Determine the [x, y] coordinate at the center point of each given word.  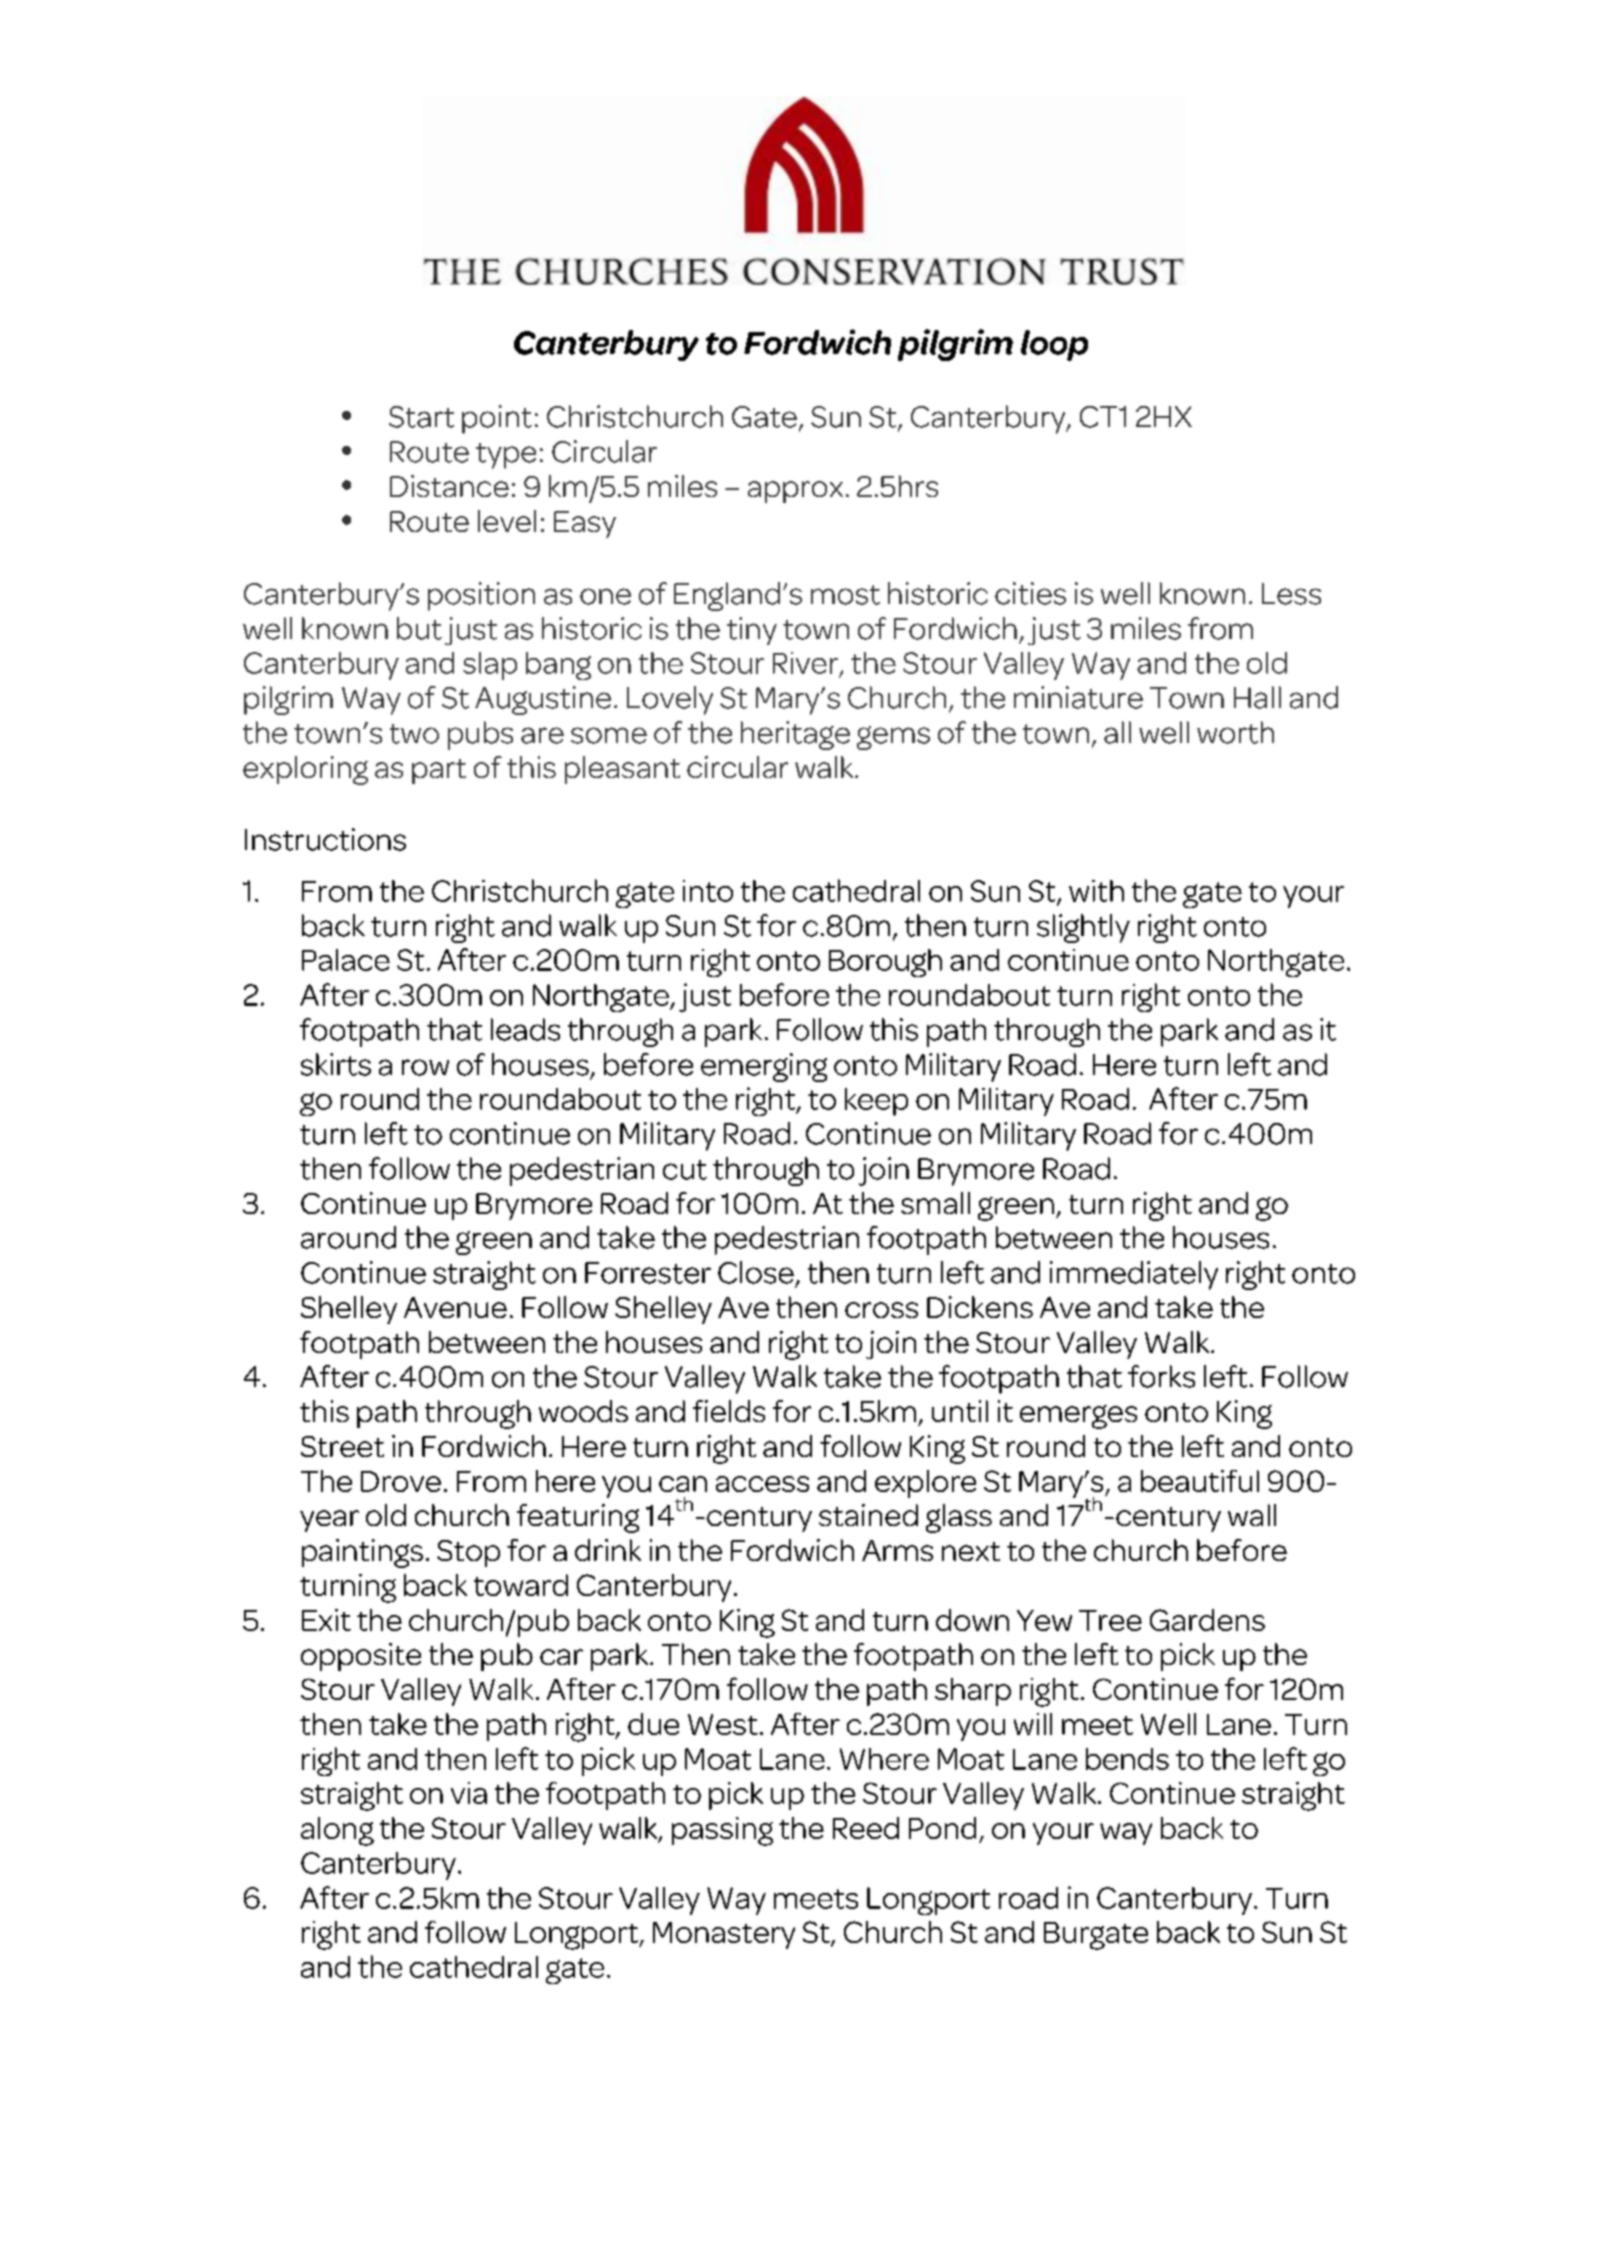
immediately [1134, 1275]
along [337, 1831]
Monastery [724, 1935]
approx [795, 492]
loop [1054, 345]
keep [876, 1102]
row [425, 1067]
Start [421, 417]
